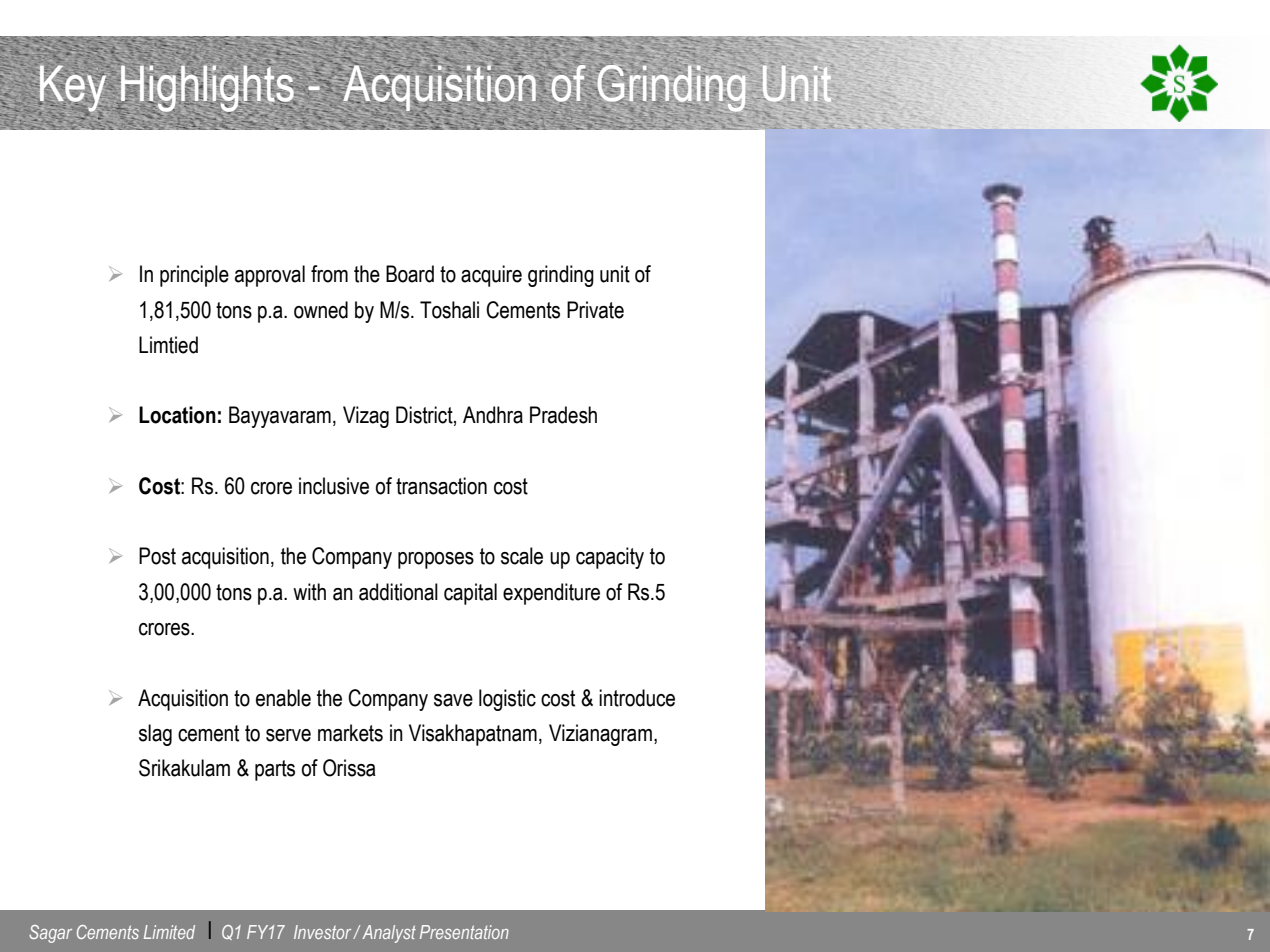  I want to click on Post, so click(157, 556).
